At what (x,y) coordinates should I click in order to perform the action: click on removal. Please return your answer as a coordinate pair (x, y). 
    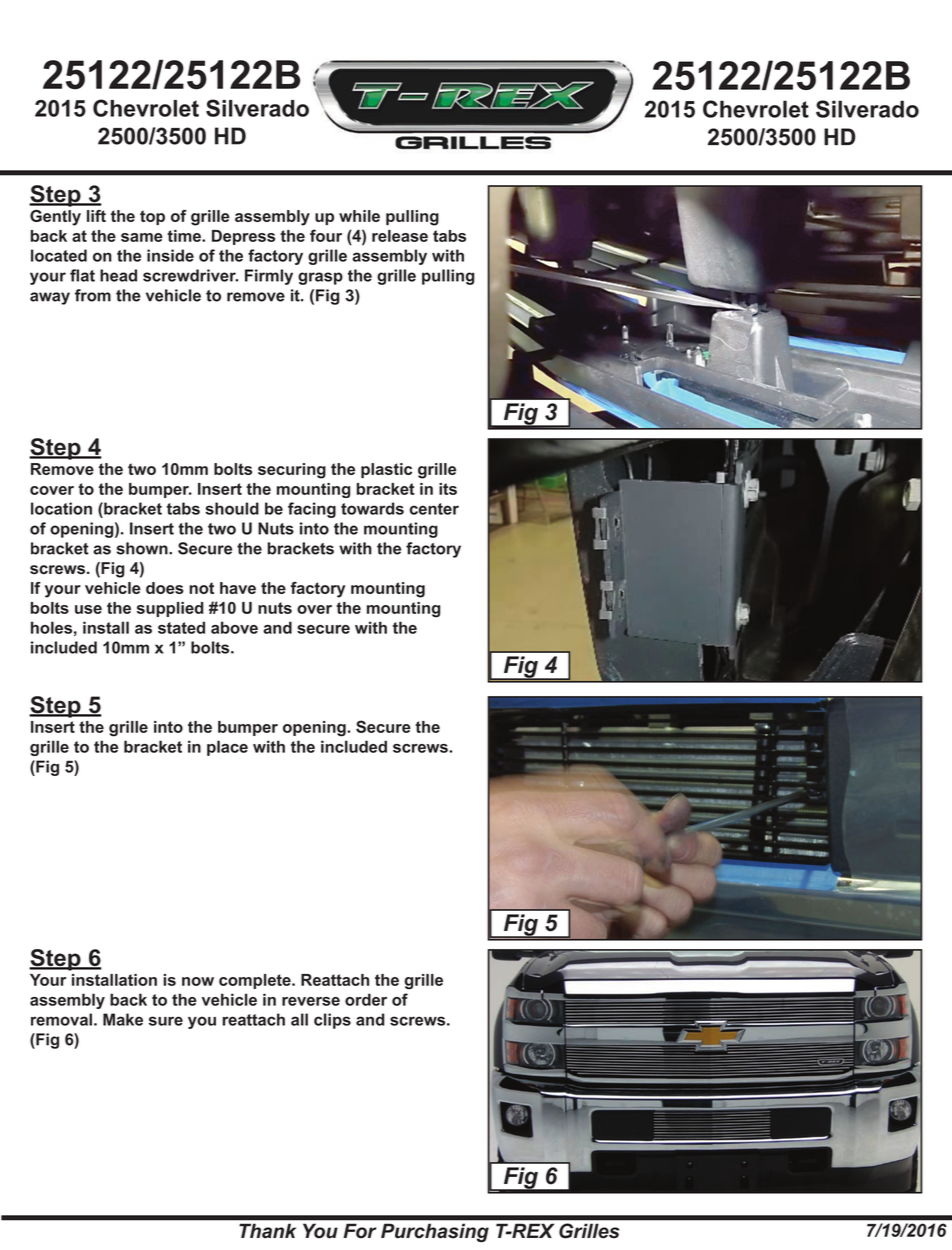
    Looking at the image, I should click on (61, 1019).
